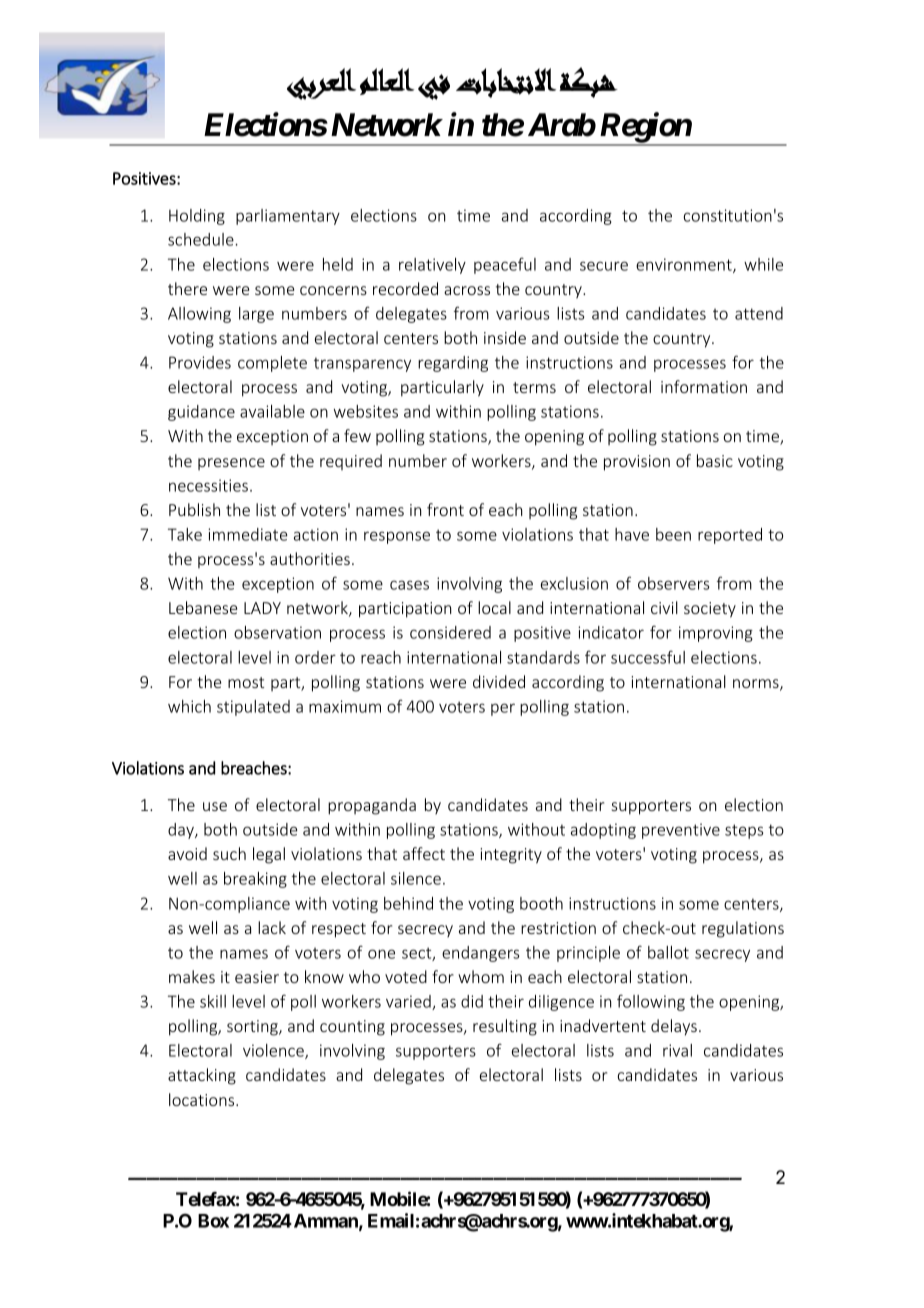 The image size is (924, 1308). Describe the element at coordinates (503, 709) in the screenshot. I see `per` at that location.
